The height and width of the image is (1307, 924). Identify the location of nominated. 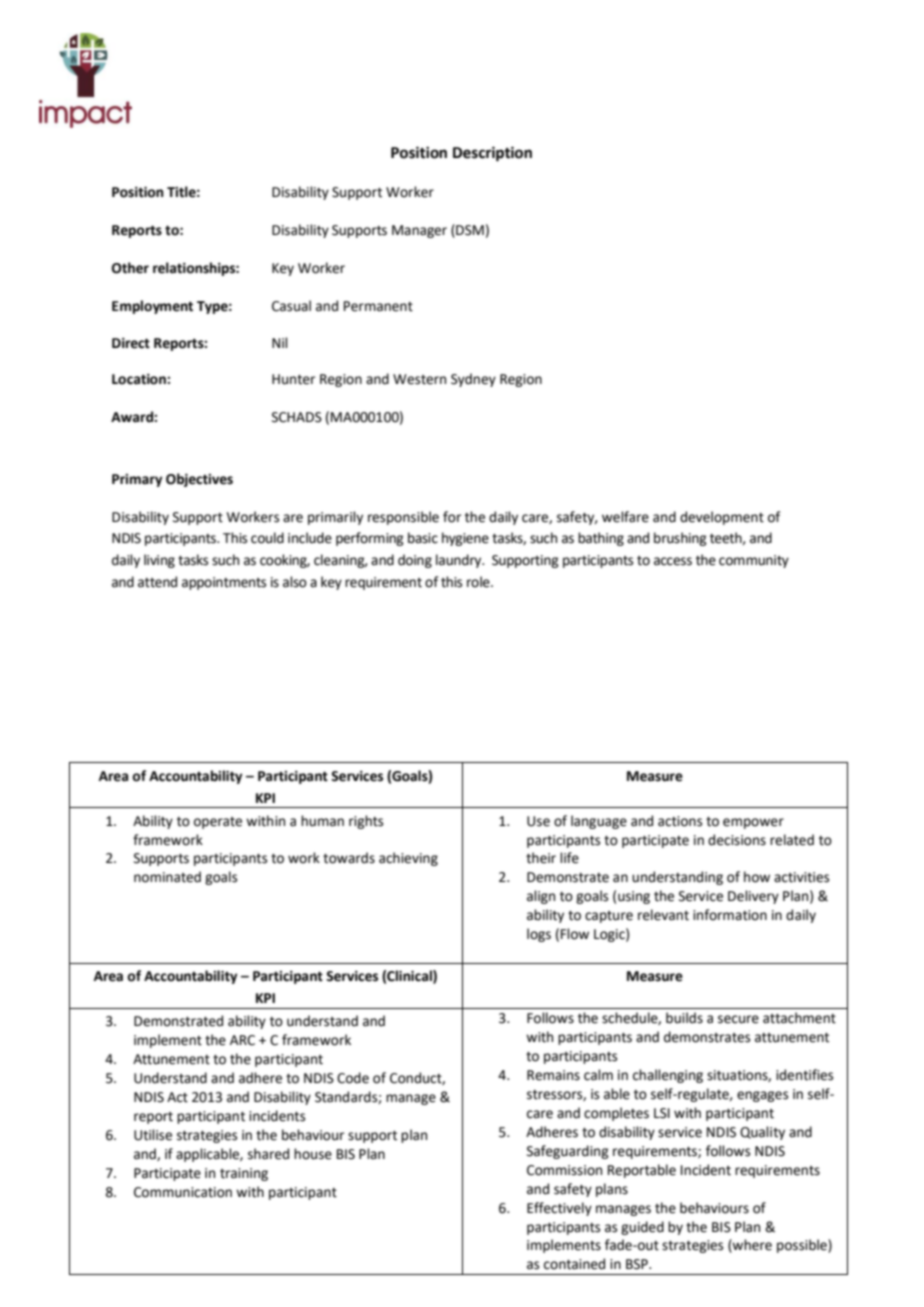
(167, 877).
